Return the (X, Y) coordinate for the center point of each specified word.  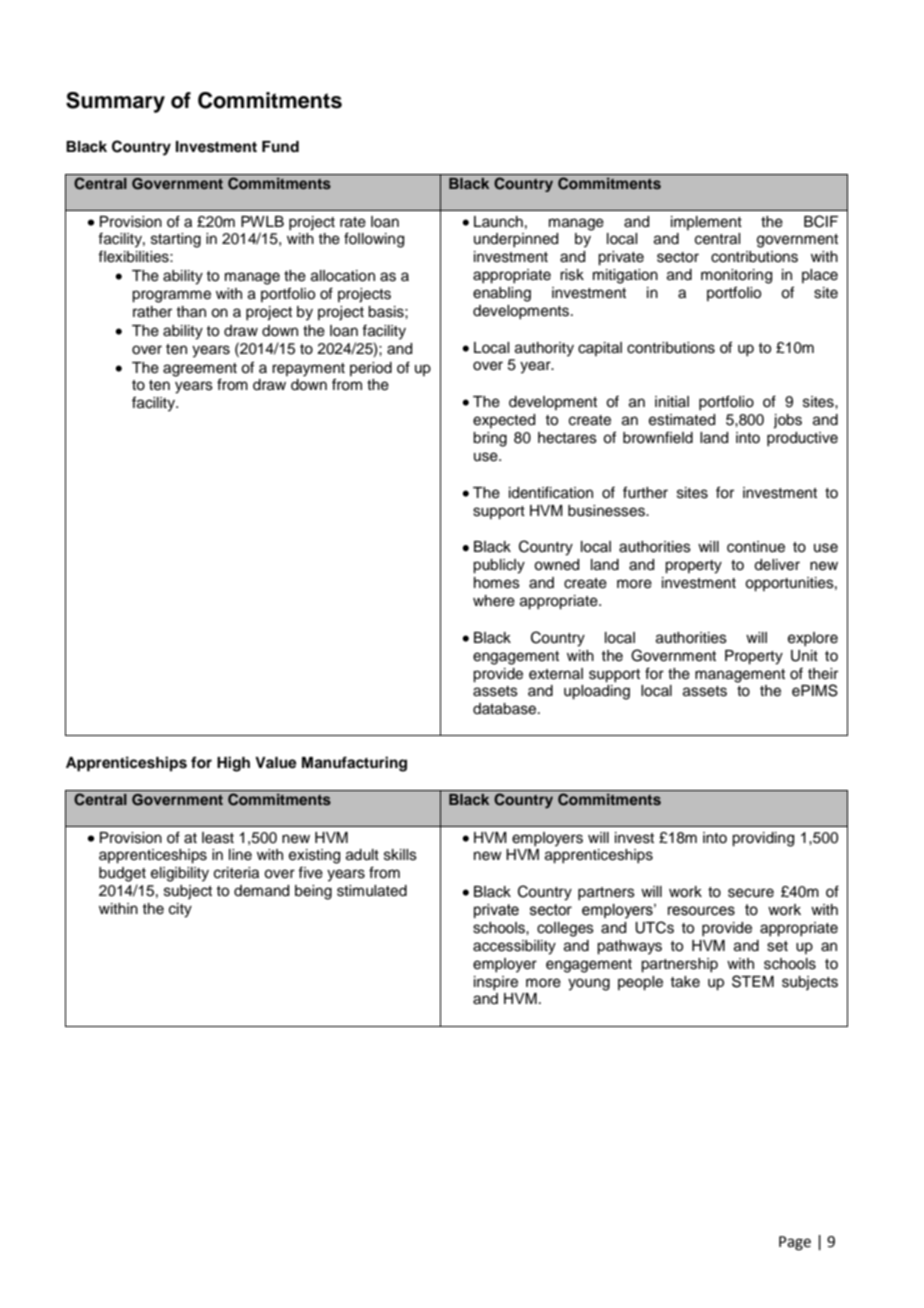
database (506, 709)
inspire (496, 983)
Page (795, 1243)
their (823, 674)
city (180, 910)
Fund (280, 146)
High (233, 764)
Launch (498, 222)
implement (706, 223)
